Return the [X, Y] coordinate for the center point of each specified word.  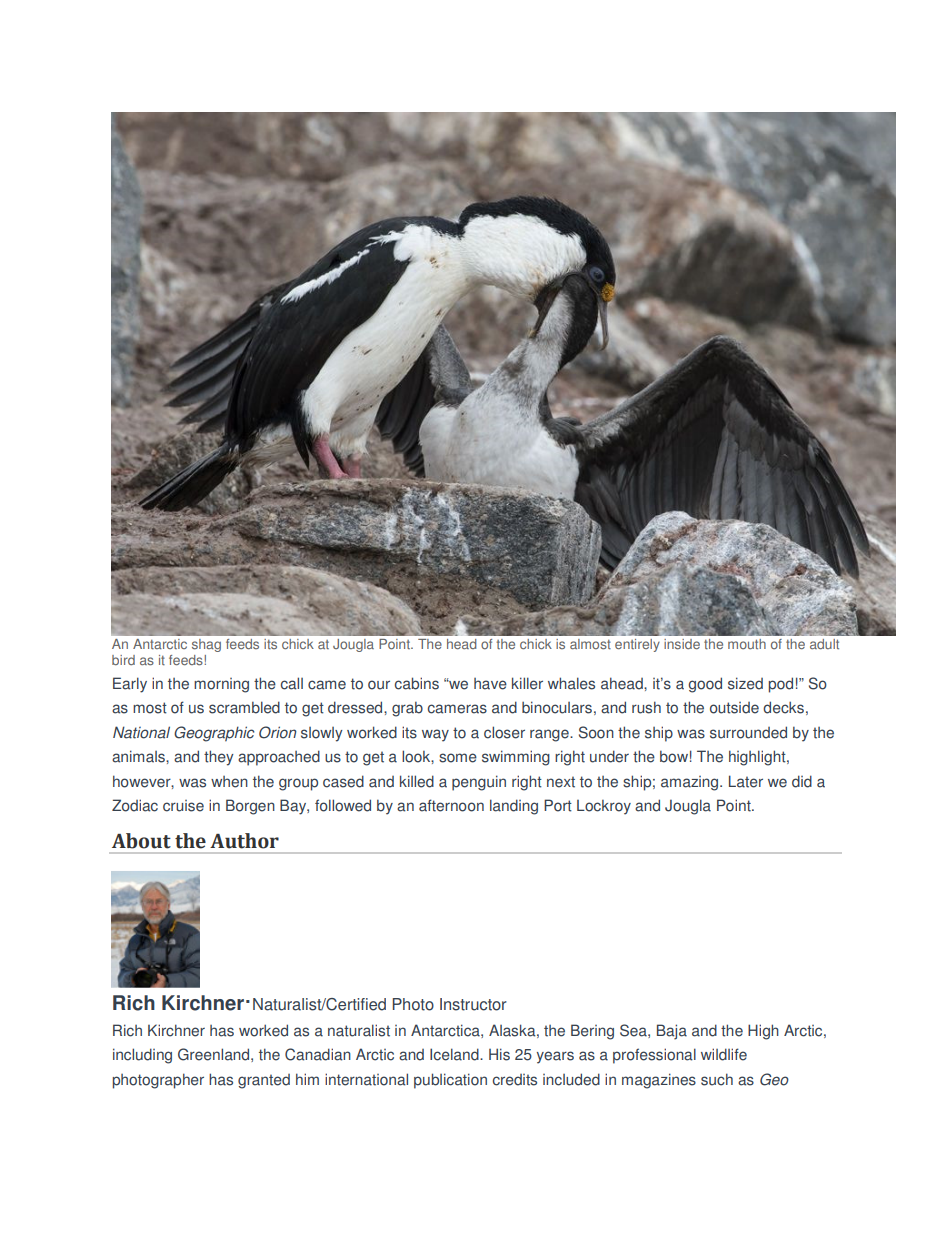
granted [264, 1081]
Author [244, 841]
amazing [691, 783]
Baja [672, 1032]
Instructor [473, 1004]
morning [221, 685]
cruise [183, 806]
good [705, 685]
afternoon [451, 805]
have [490, 684]
